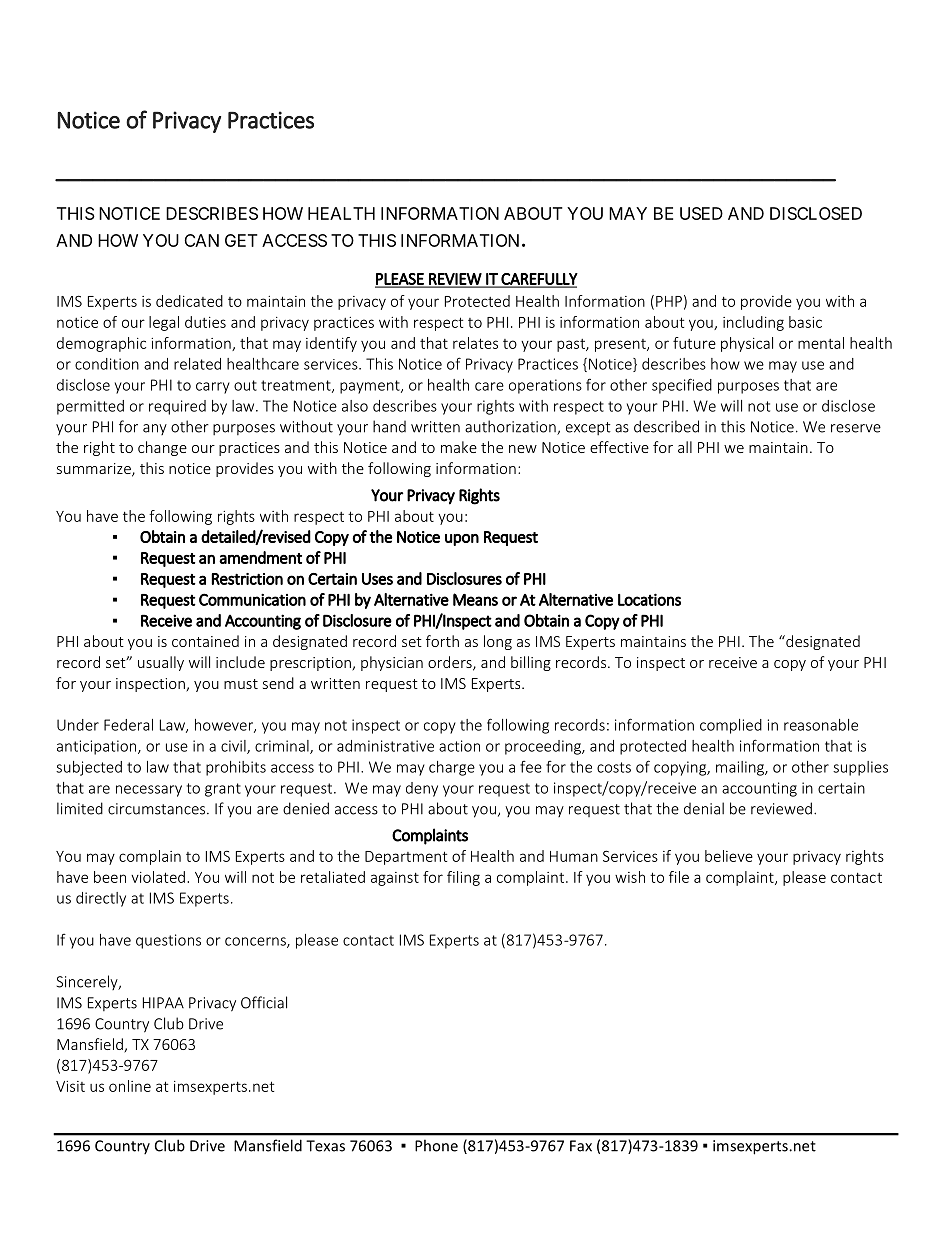 Image resolution: width=952 pixels, height=1233 pixels. I want to click on Phone, so click(436, 1145).
